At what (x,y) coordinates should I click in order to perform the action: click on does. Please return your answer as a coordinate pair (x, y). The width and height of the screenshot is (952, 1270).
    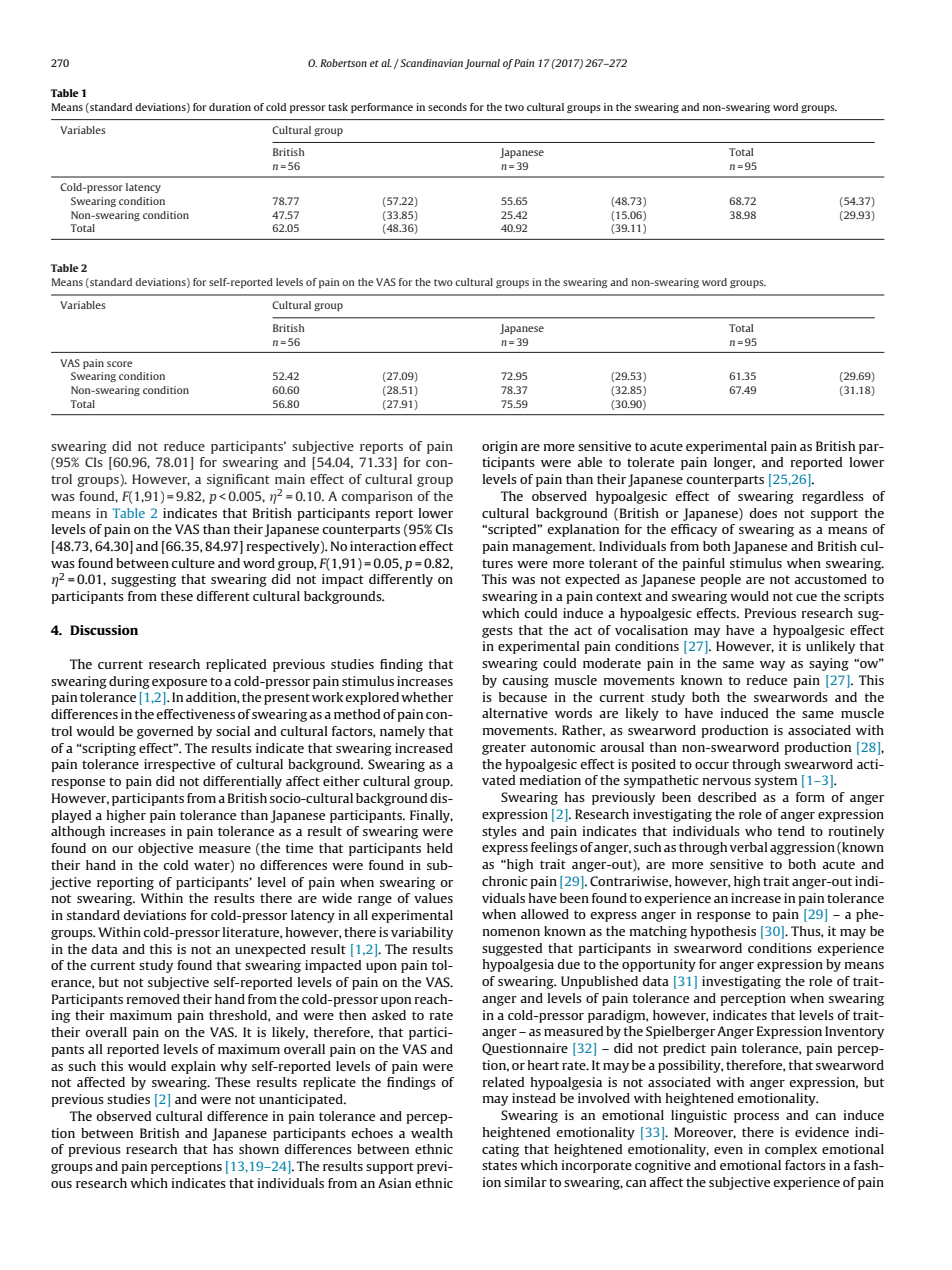
    Looking at the image, I should click on (763, 513).
